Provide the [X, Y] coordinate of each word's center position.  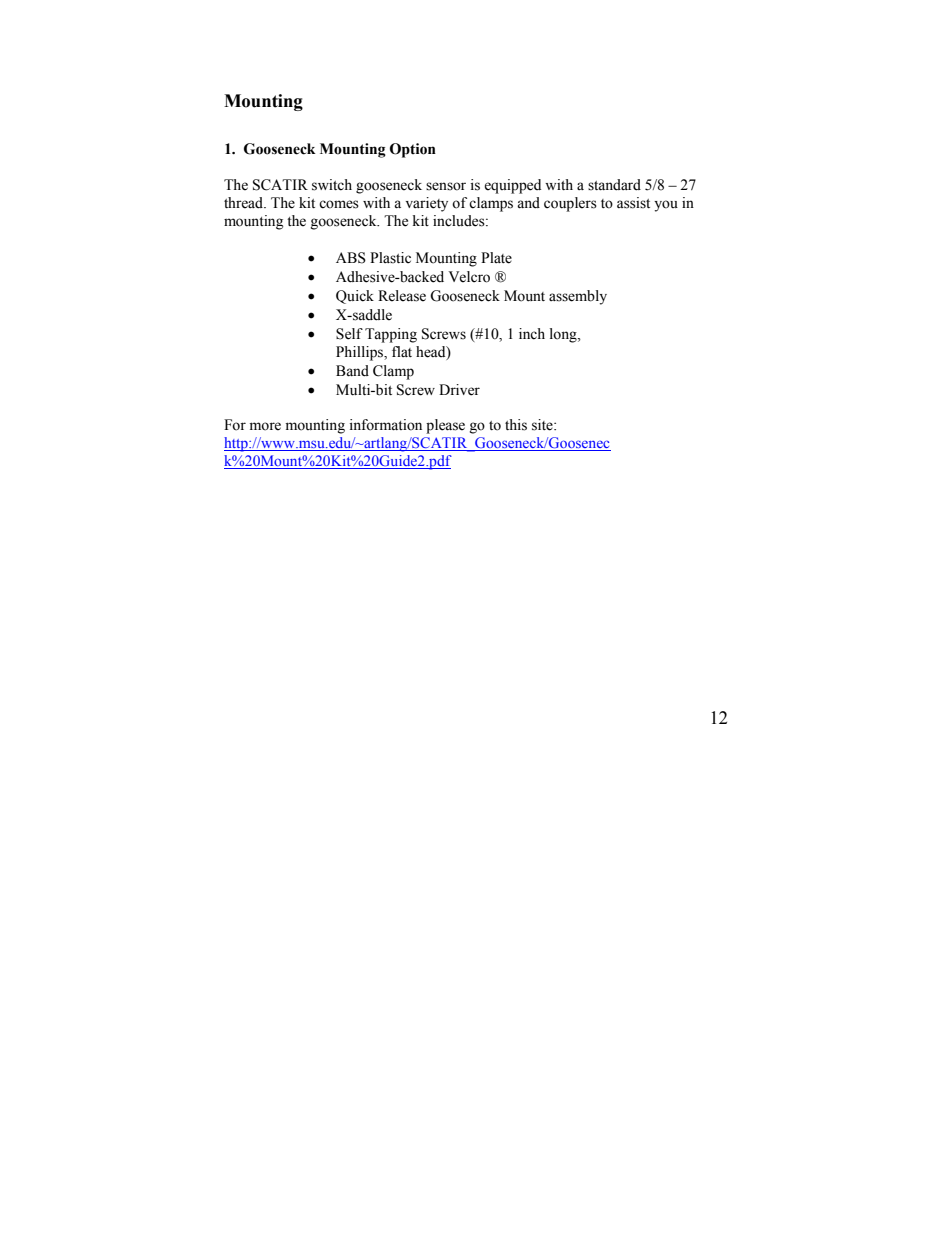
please [445, 426]
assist [633, 203]
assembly [578, 297]
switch [332, 185]
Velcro [469, 277]
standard [614, 185]
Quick [355, 297]
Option [413, 150]
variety [427, 204]
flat [402, 351]
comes [339, 204]
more [265, 426]
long [564, 335]
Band [352, 371]
